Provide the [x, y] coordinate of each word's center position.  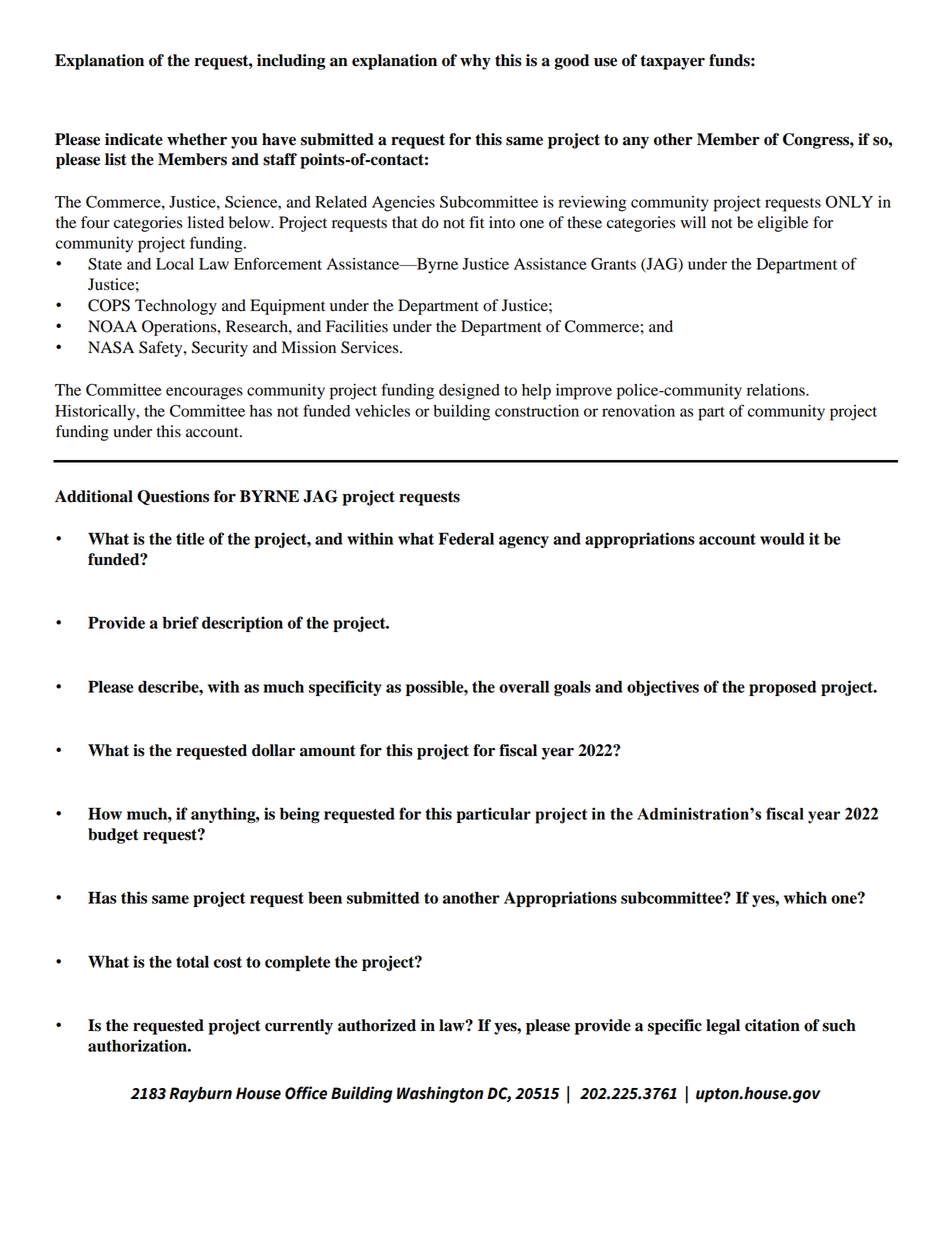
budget [113, 836]
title [190, 538]
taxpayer [672, 62]
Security [220, 349]
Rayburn [200, 1095]
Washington [440, 1094]
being [300, 815]
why [475, 62]
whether [197, 139]
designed [469, 392]
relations [777, 390]
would [782, 538]
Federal [466, 538]
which [805, 897]
